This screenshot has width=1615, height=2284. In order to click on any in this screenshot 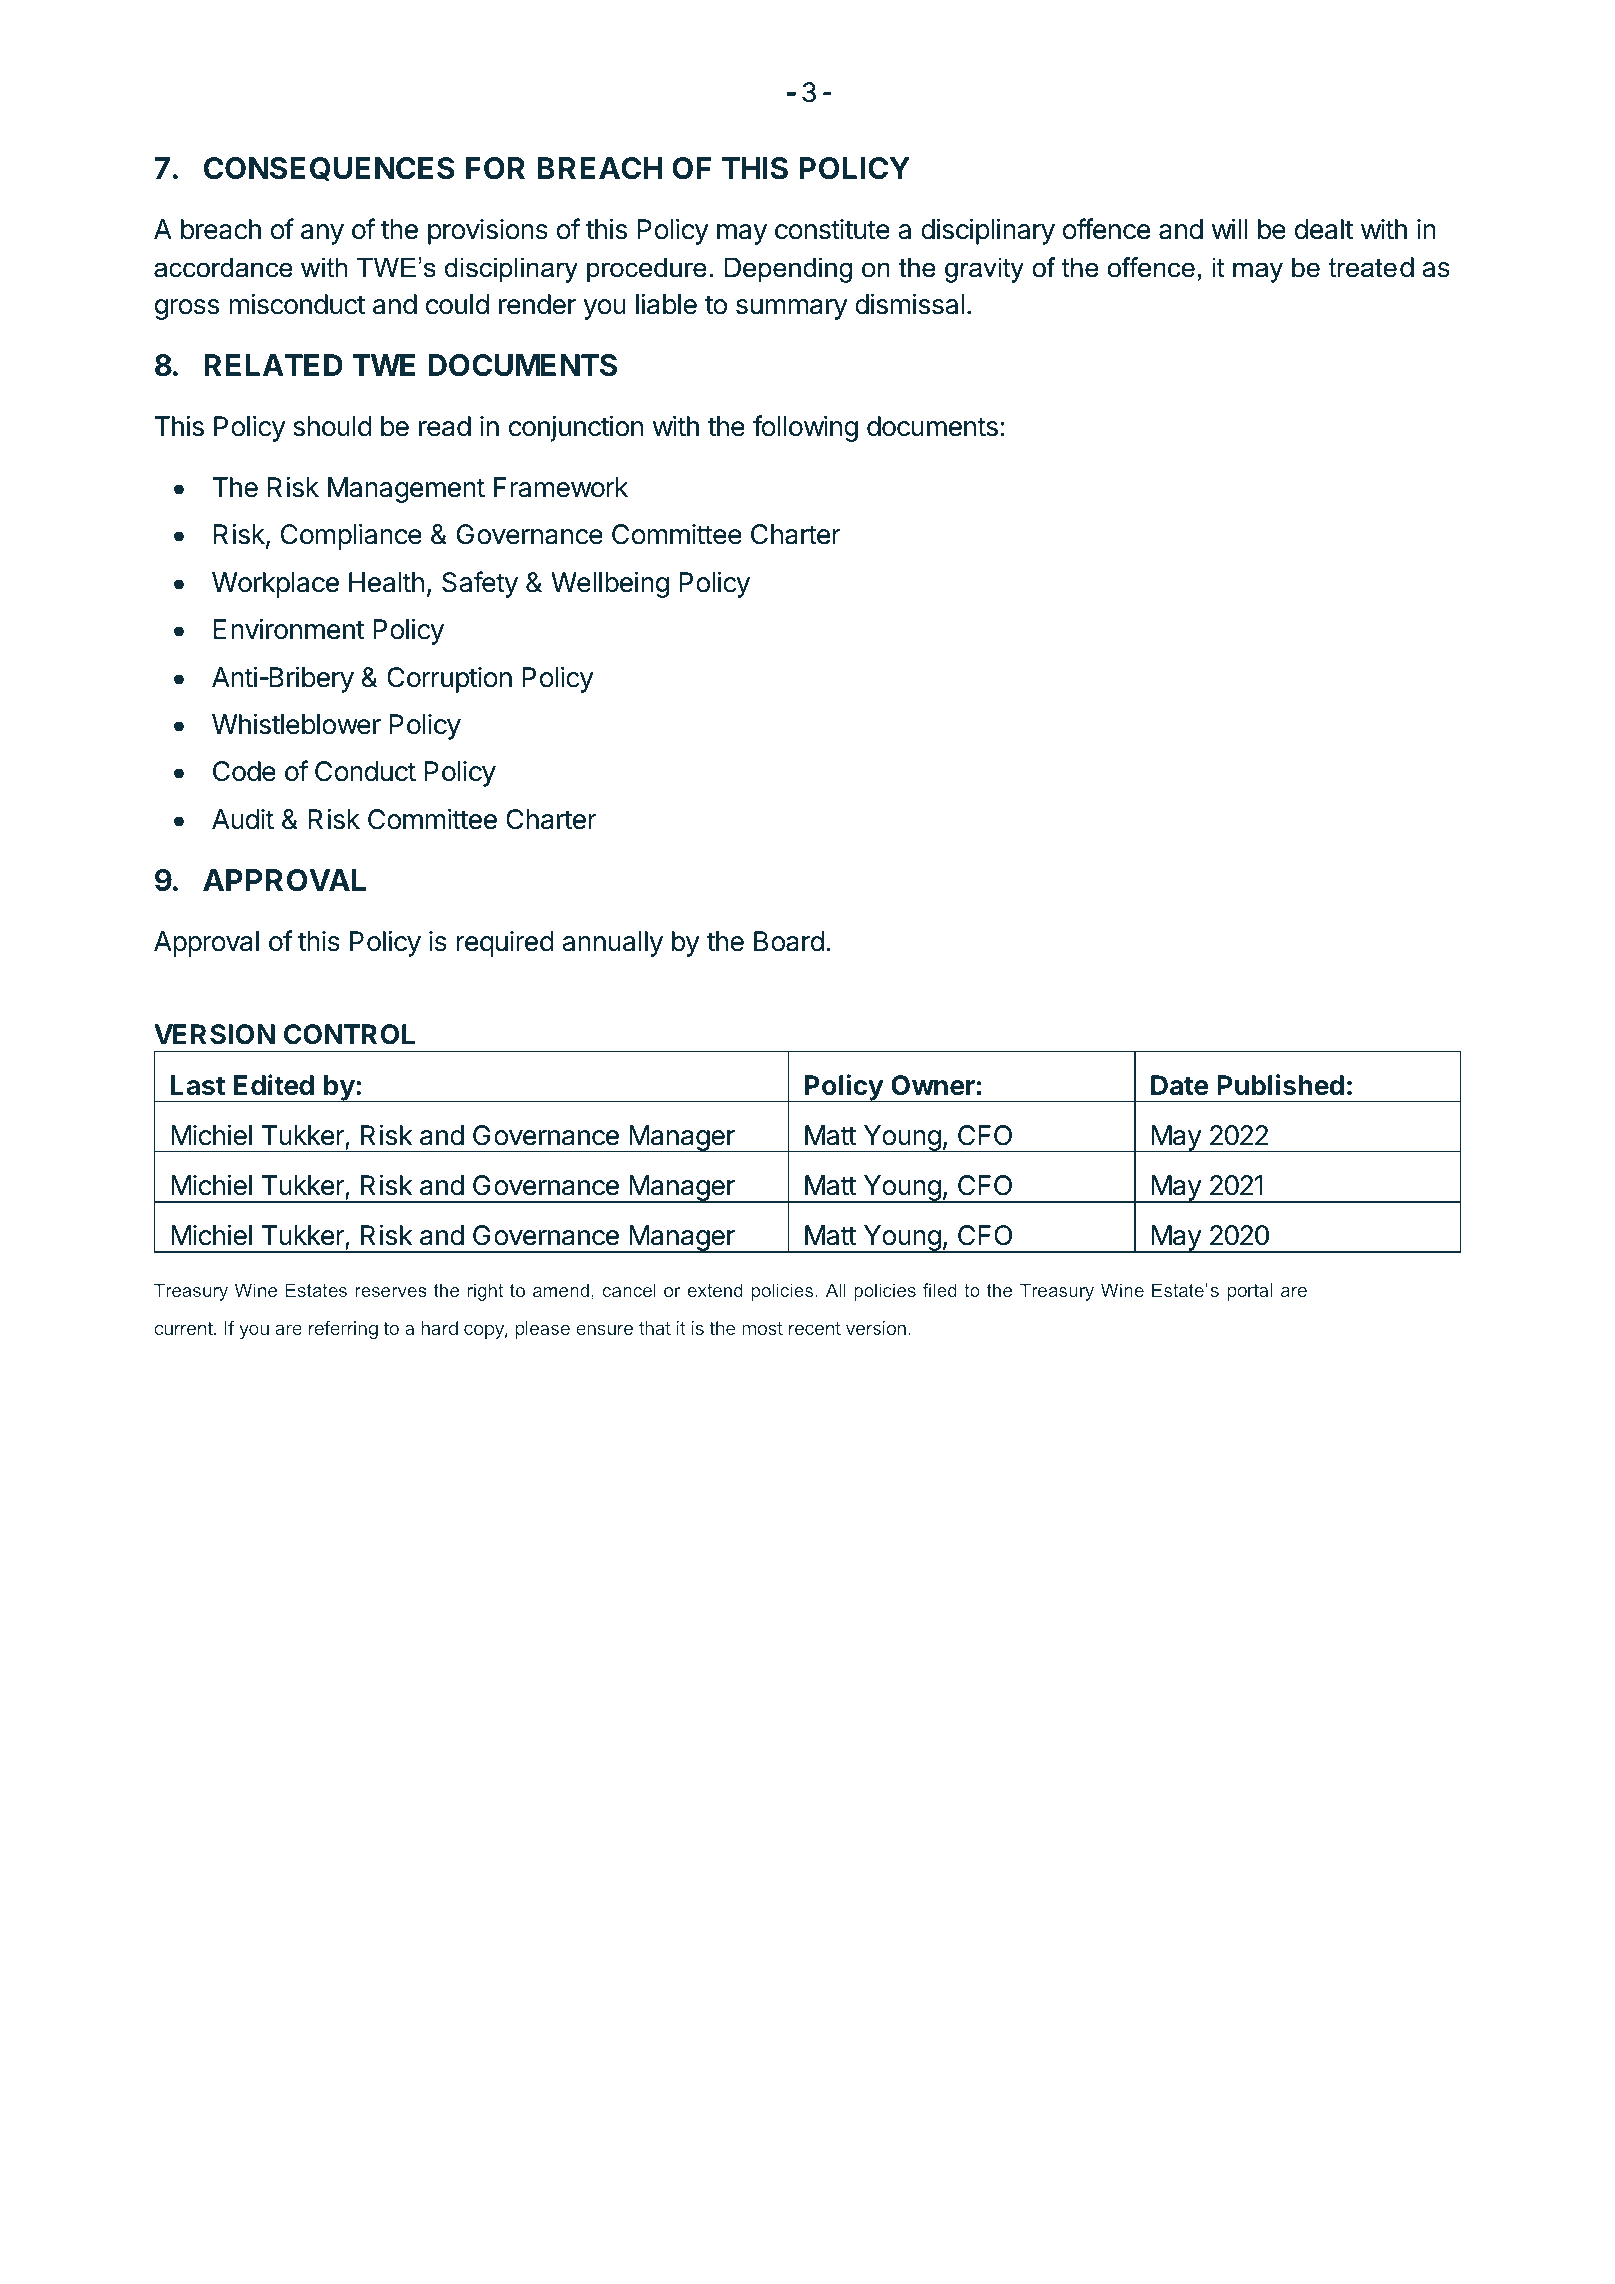, I will do `click(322, 234)`.
